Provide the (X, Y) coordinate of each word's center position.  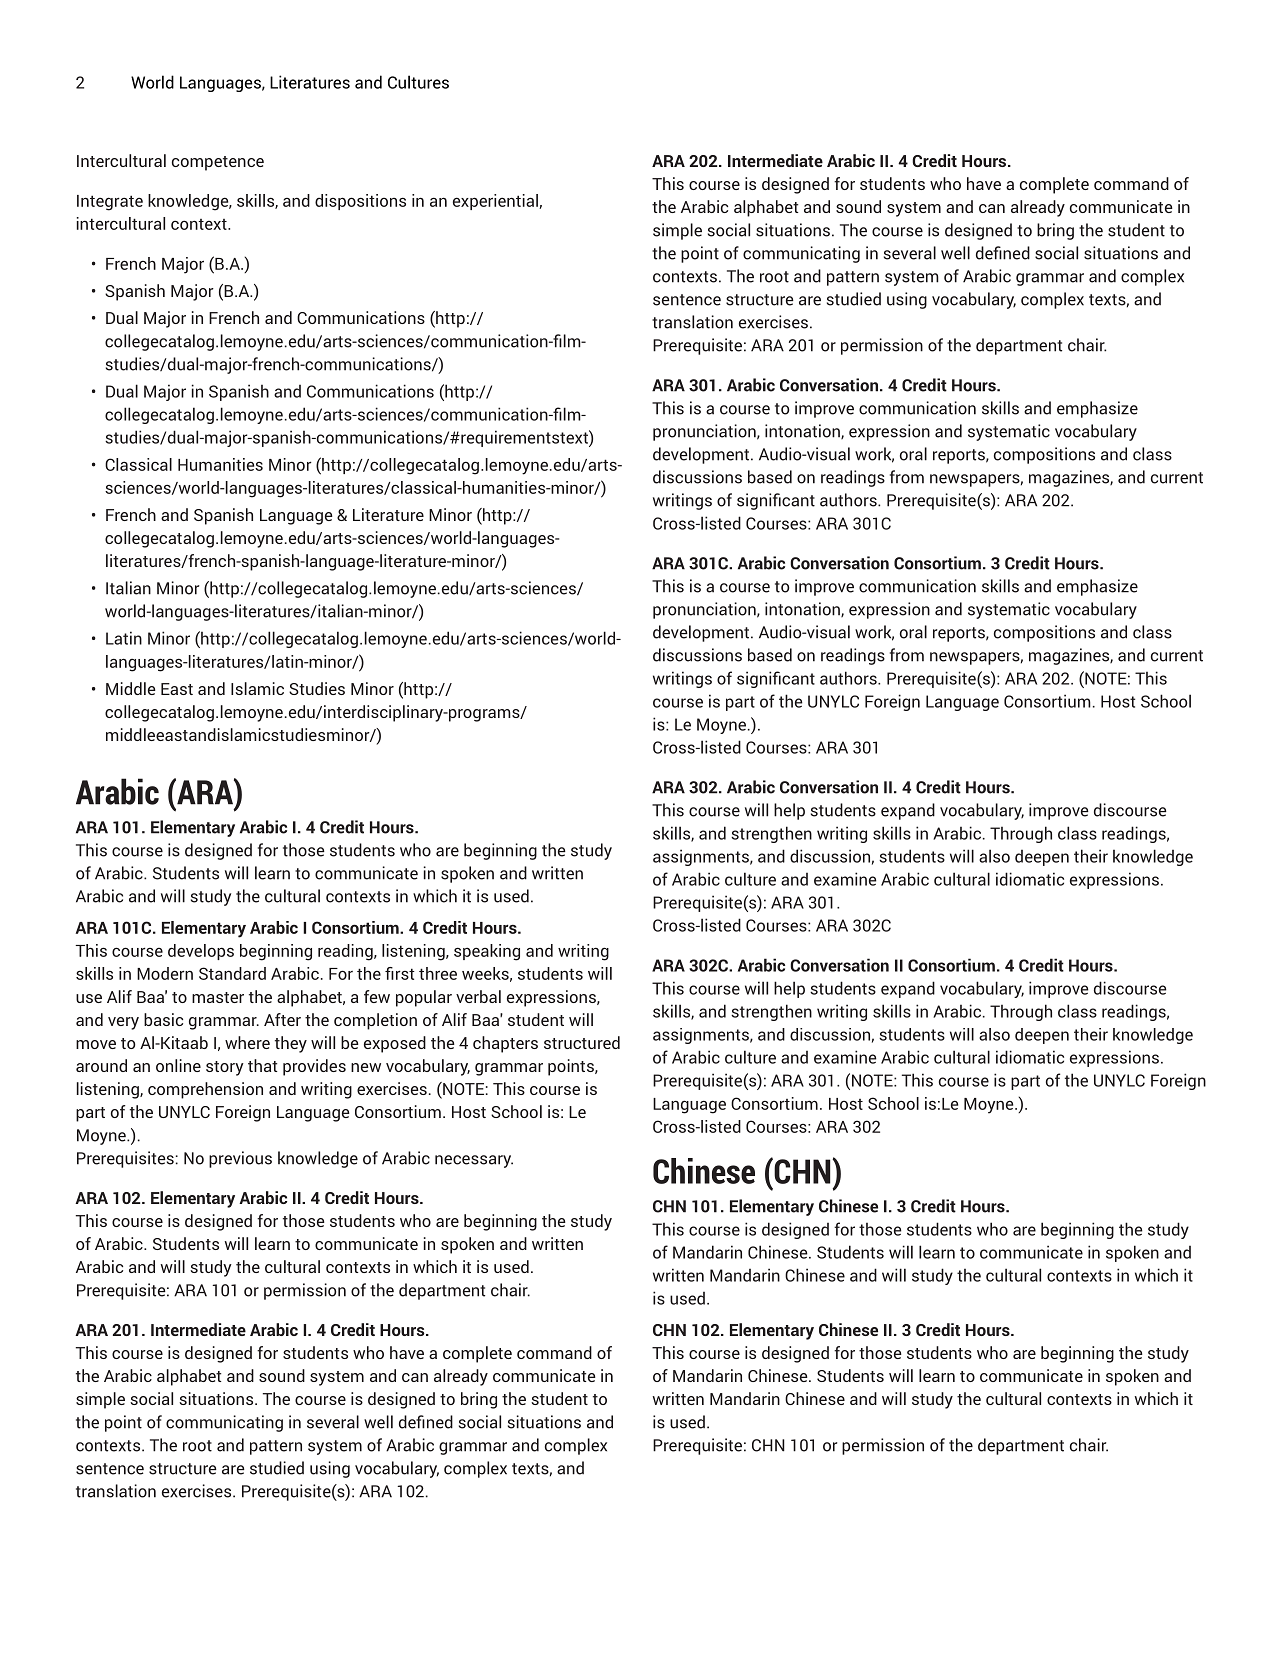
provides (314, 1067)
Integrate (110, 203)
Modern (165, 973)
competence (218, 163)
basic (163, 1019)
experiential (496, 202)
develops (201, 952)
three (438, 973)
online (178, 1065)
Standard (232, 973)
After (282, 1019)
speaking (487, 952)
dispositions (360, 202)
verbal (478, 996)
